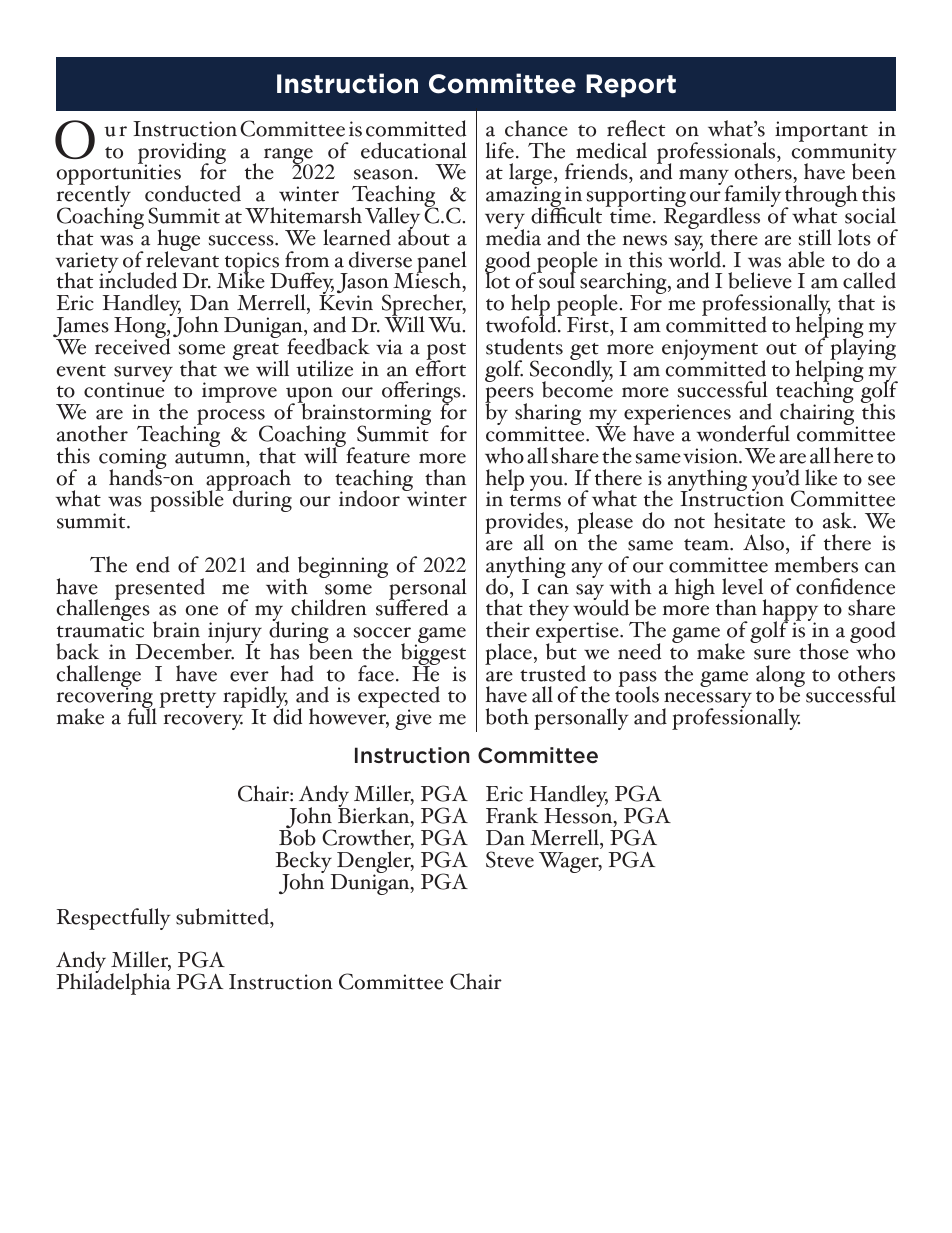  Describe the element at coordinates (114, 983) in the screenshot. I see `Philadelphia` at that location.
